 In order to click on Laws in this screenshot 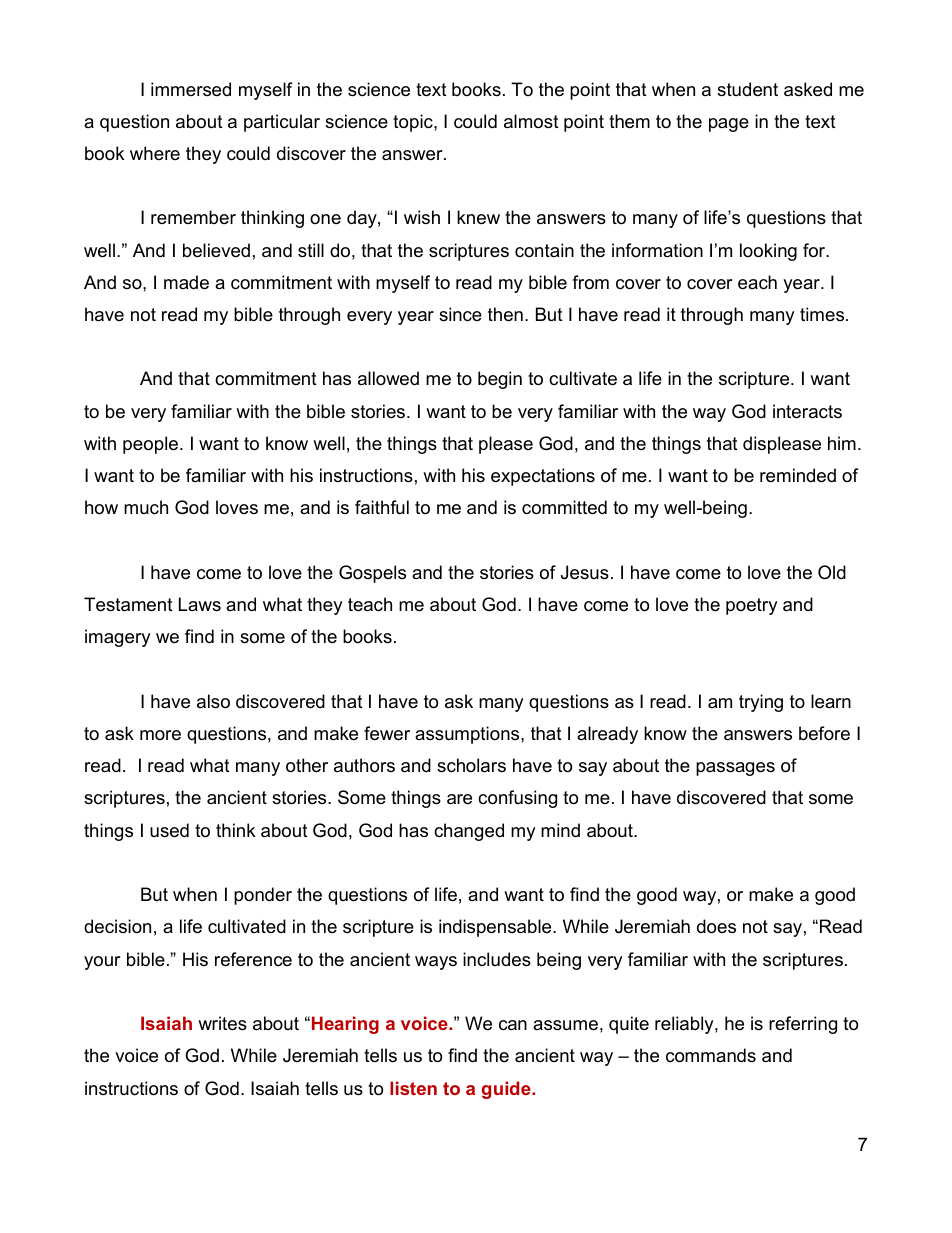, I will do `click(200, 604)`.
